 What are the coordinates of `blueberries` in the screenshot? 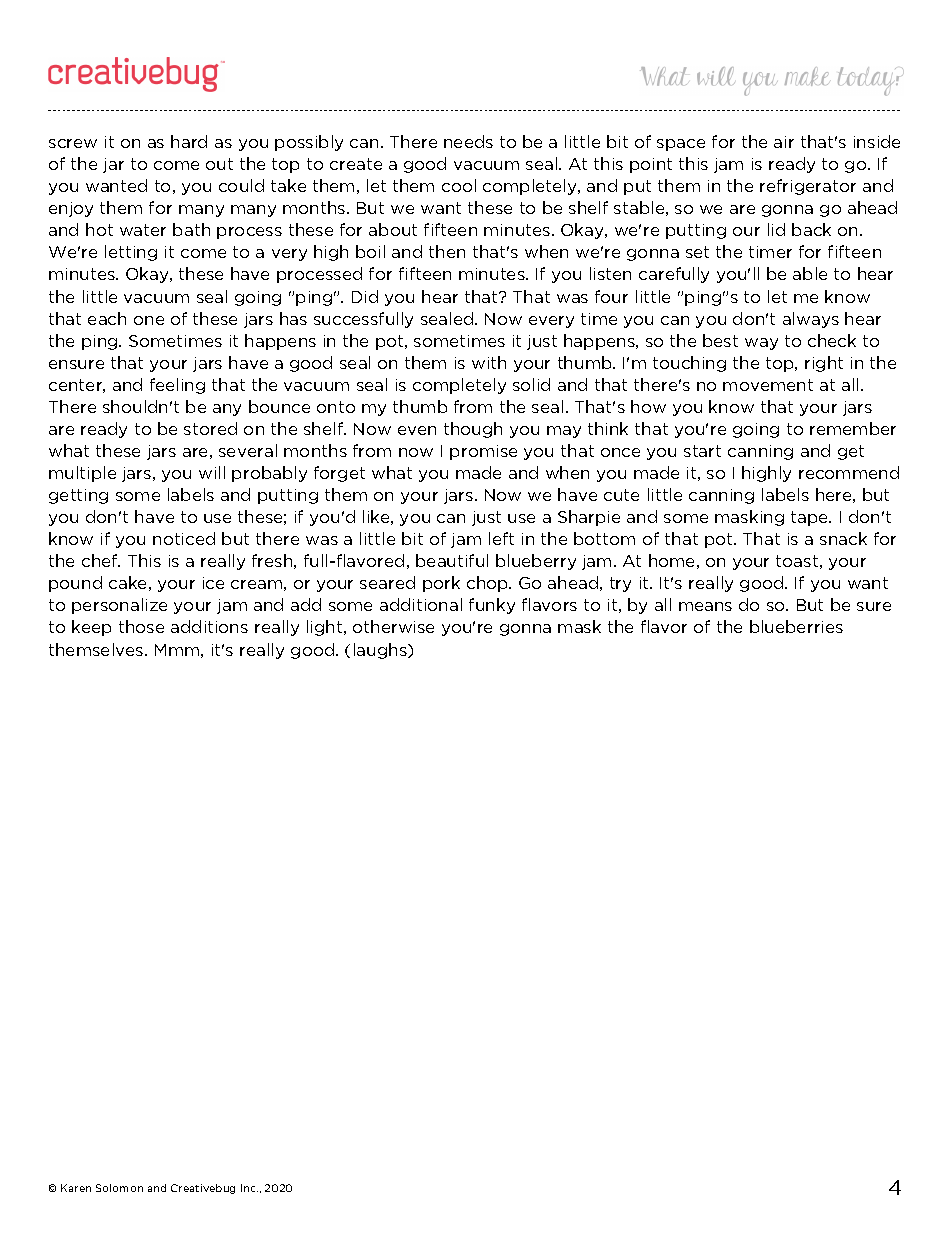 It's located at (796, 626).
